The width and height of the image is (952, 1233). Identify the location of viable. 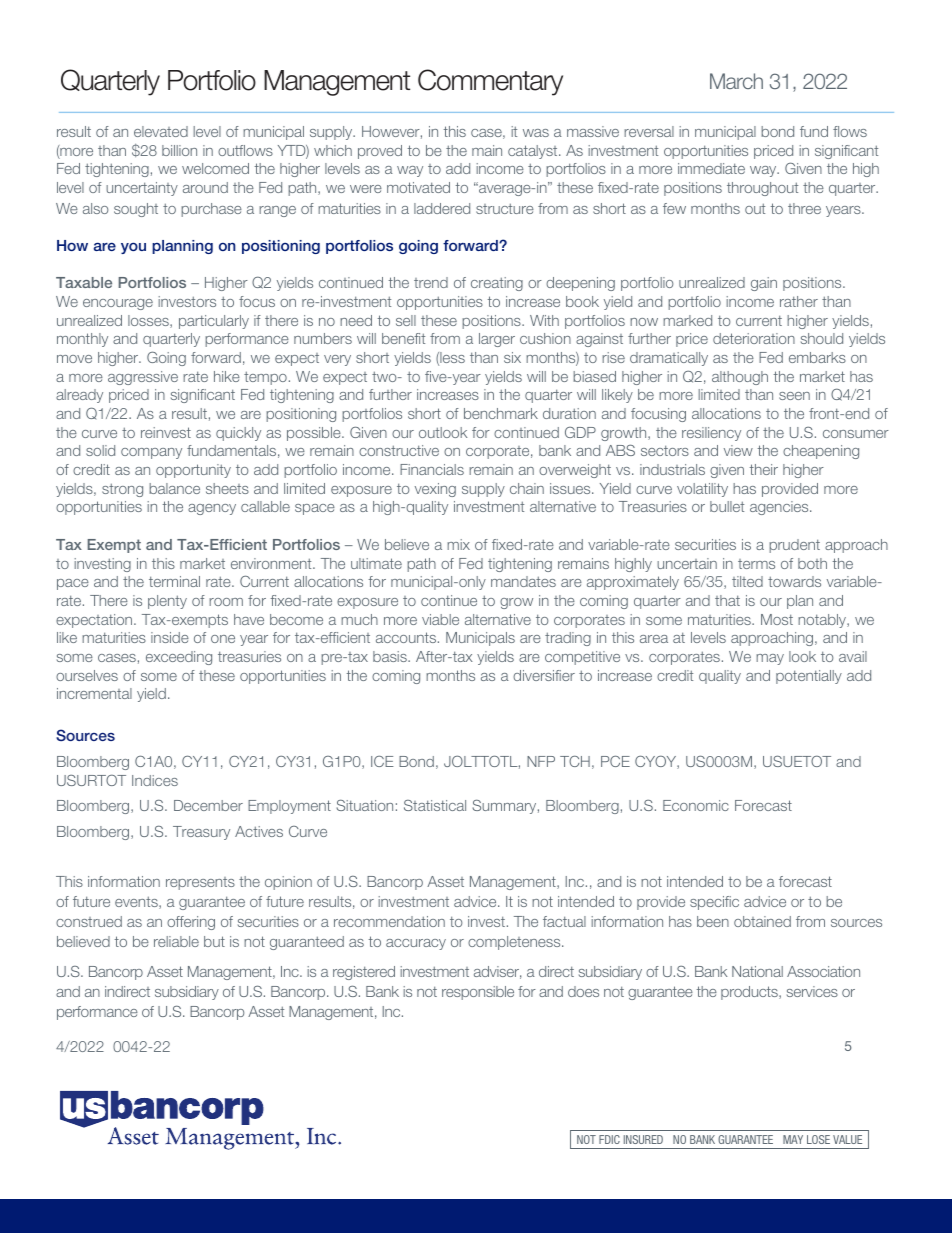
(440, 619).
